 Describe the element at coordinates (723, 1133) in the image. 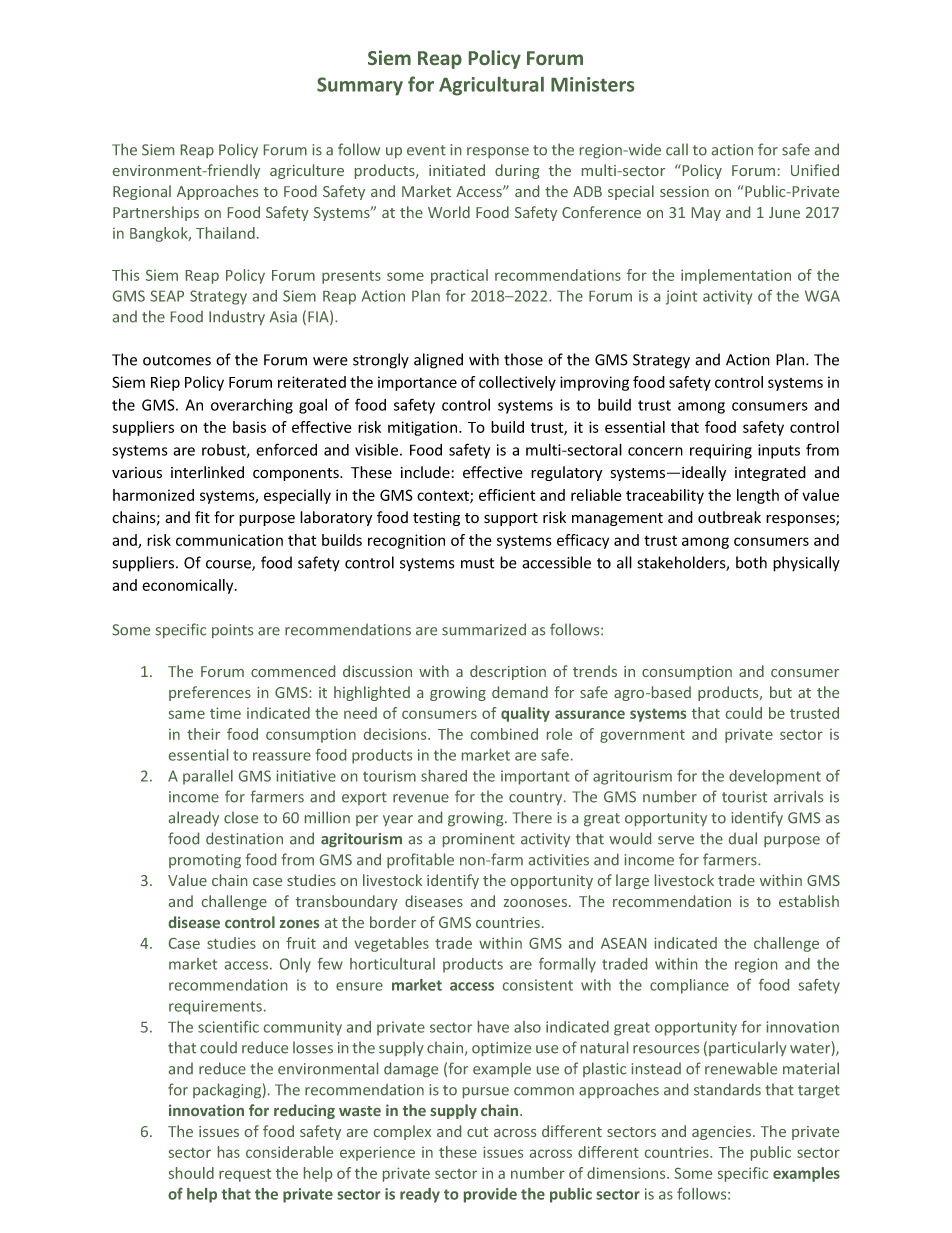

I see `agencies` at that location.
